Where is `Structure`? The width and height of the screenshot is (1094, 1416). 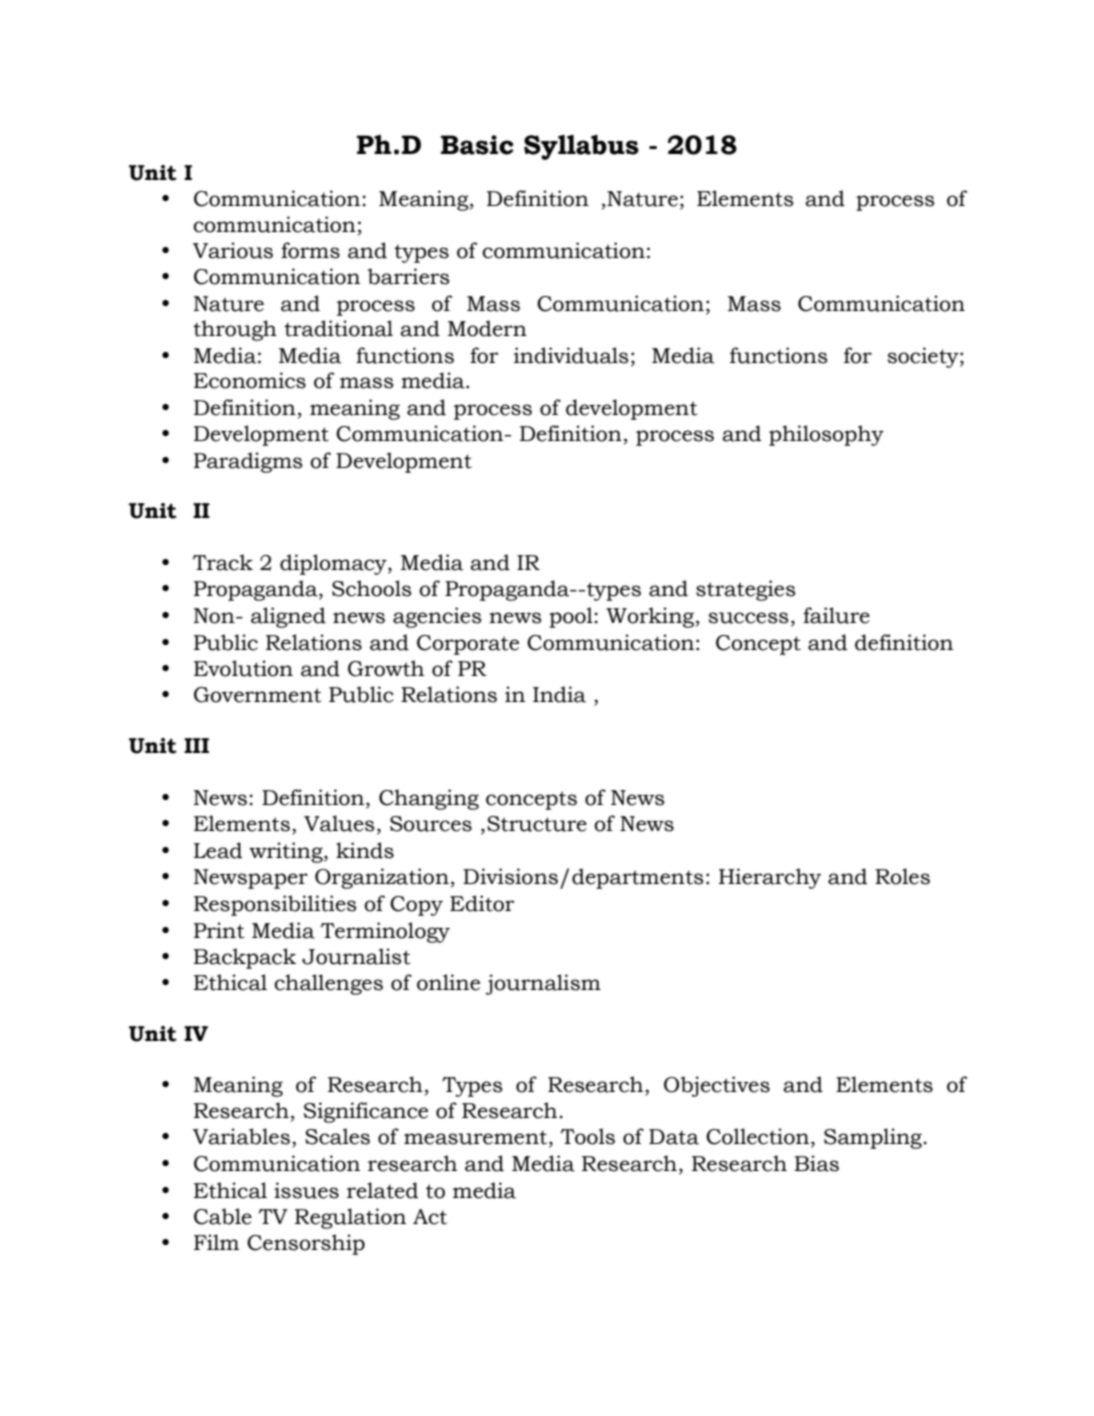 Structure is located at coordinates (537, 824).
